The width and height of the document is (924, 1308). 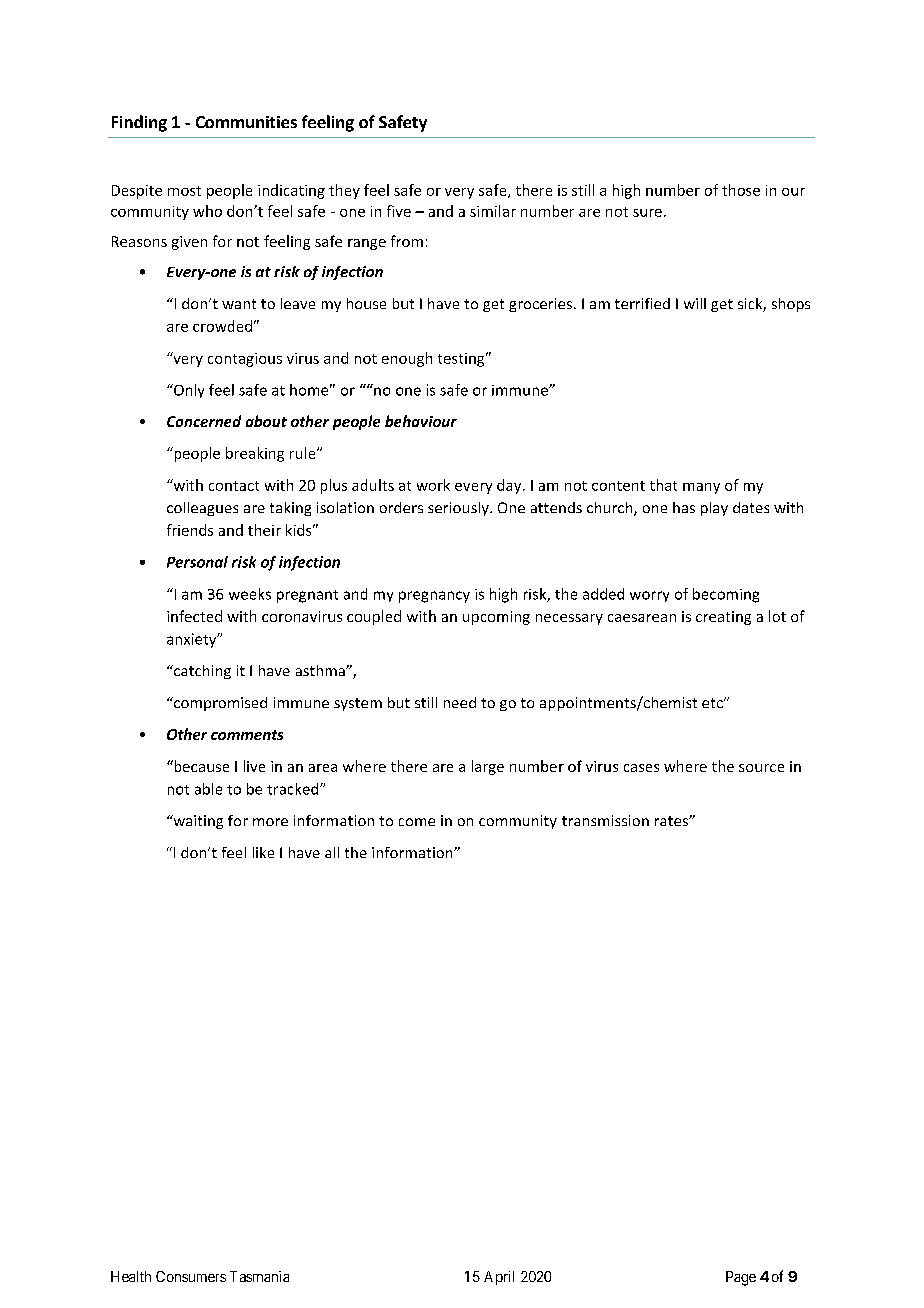 What do you see at coordinates (493, 211) in the document?
I see `similar` at bounding box center [493, 211].
